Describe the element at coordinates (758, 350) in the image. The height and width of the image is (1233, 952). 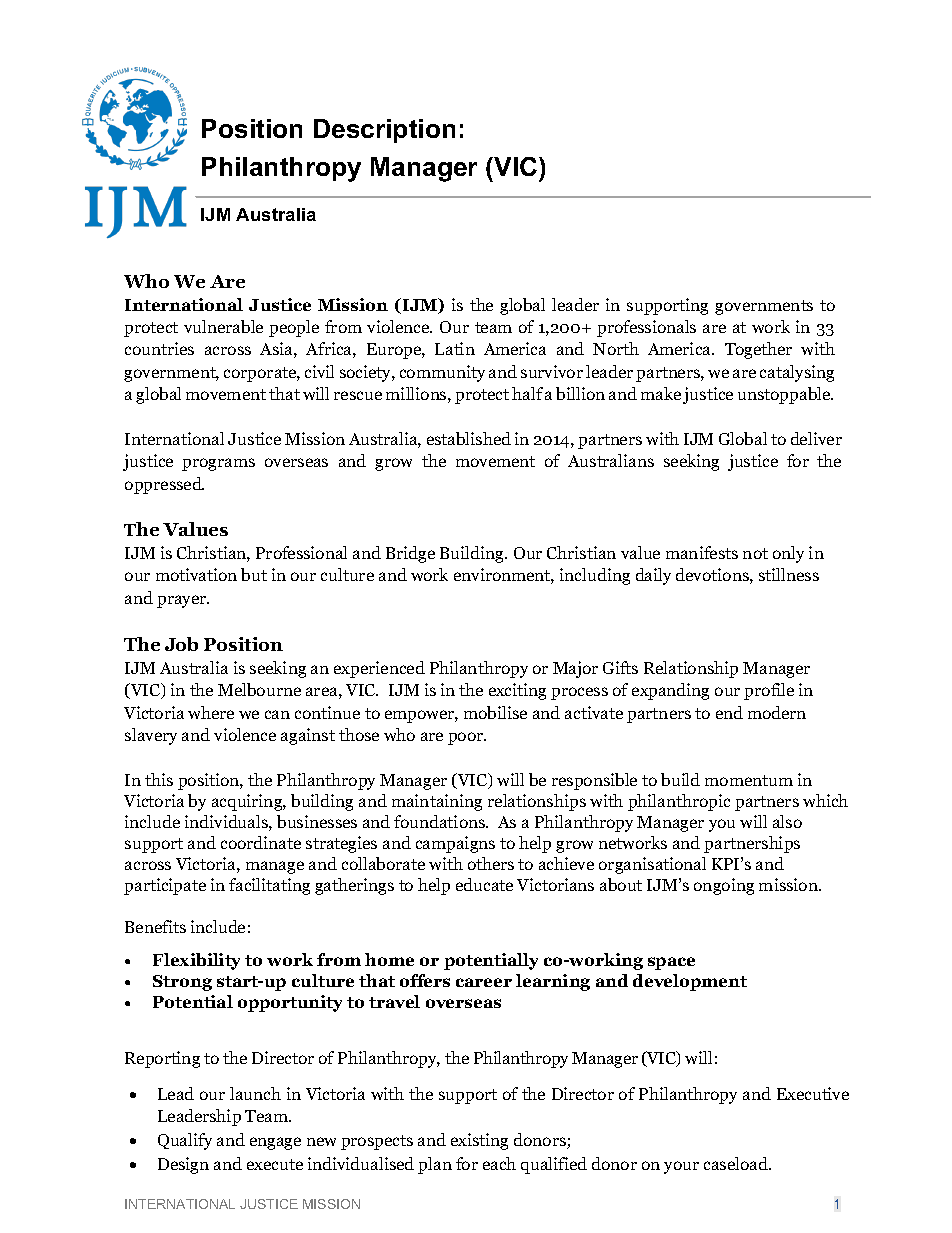
I see `Together` at that location.
